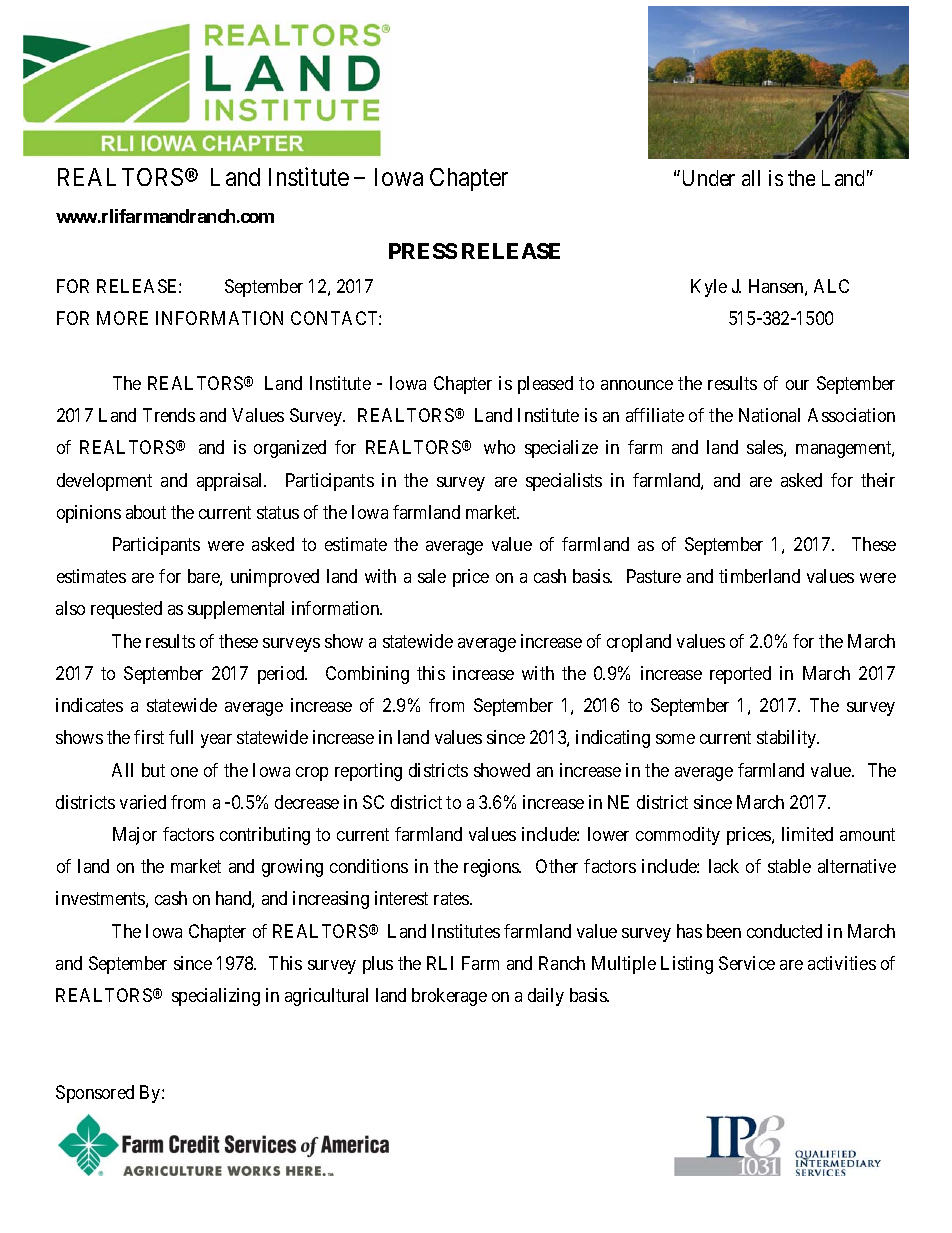  I want to click on MORE, so click(122, 318).
